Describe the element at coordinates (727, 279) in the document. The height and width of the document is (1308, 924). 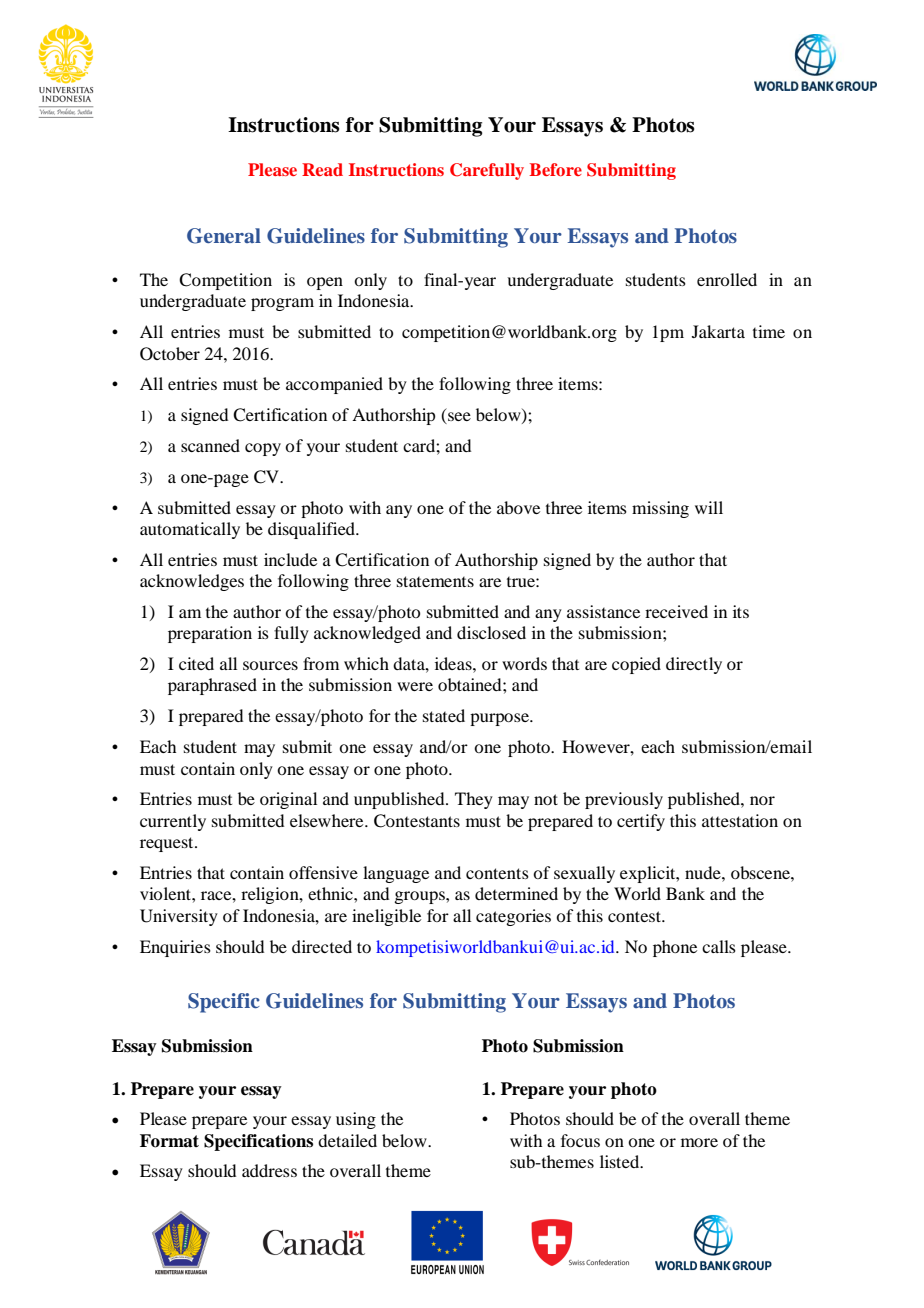
I see `enrolled` at that location.
